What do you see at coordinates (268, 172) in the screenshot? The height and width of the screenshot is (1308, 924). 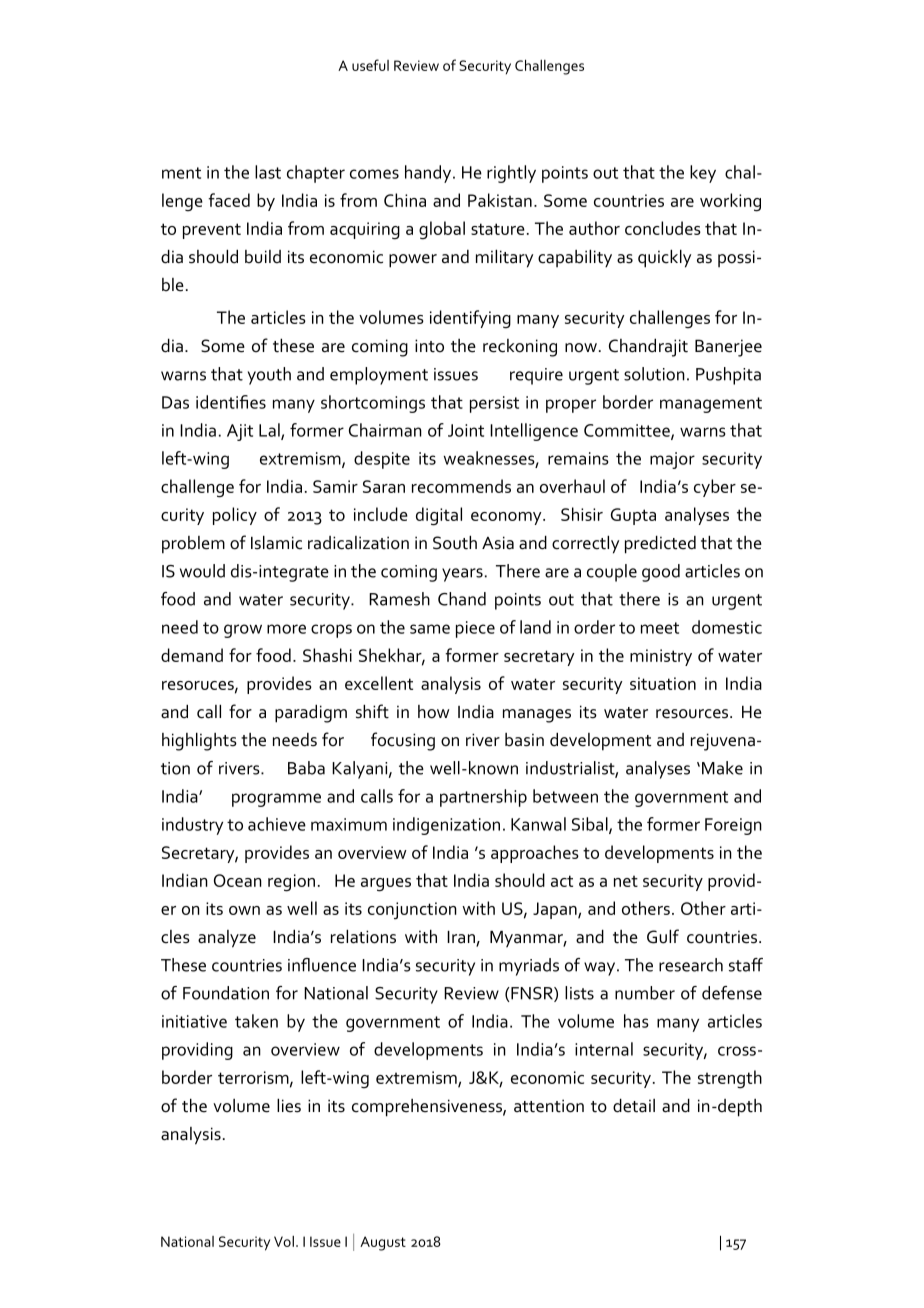 I see `last` at bounding box center [268, 172].
